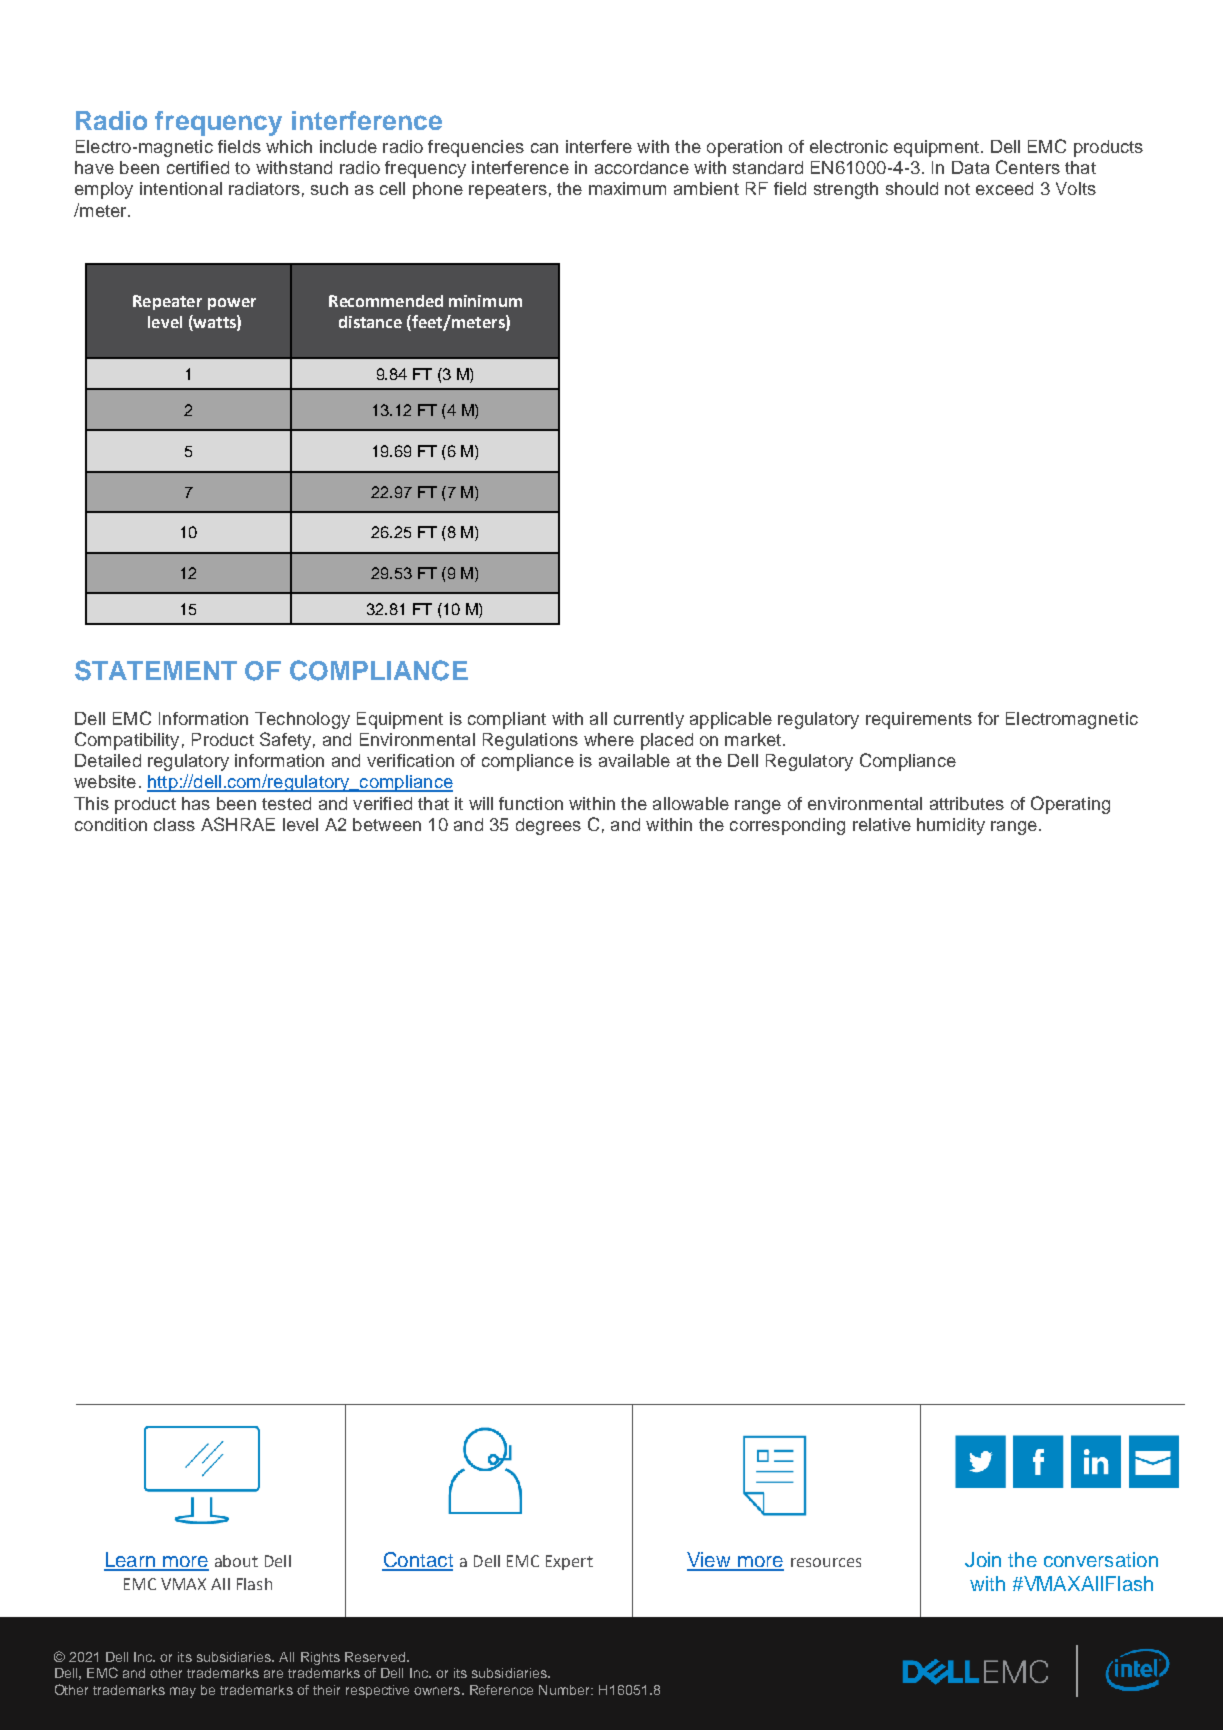 This page has width=1223, height=1730. I want to click on not, so click(957, 189).
